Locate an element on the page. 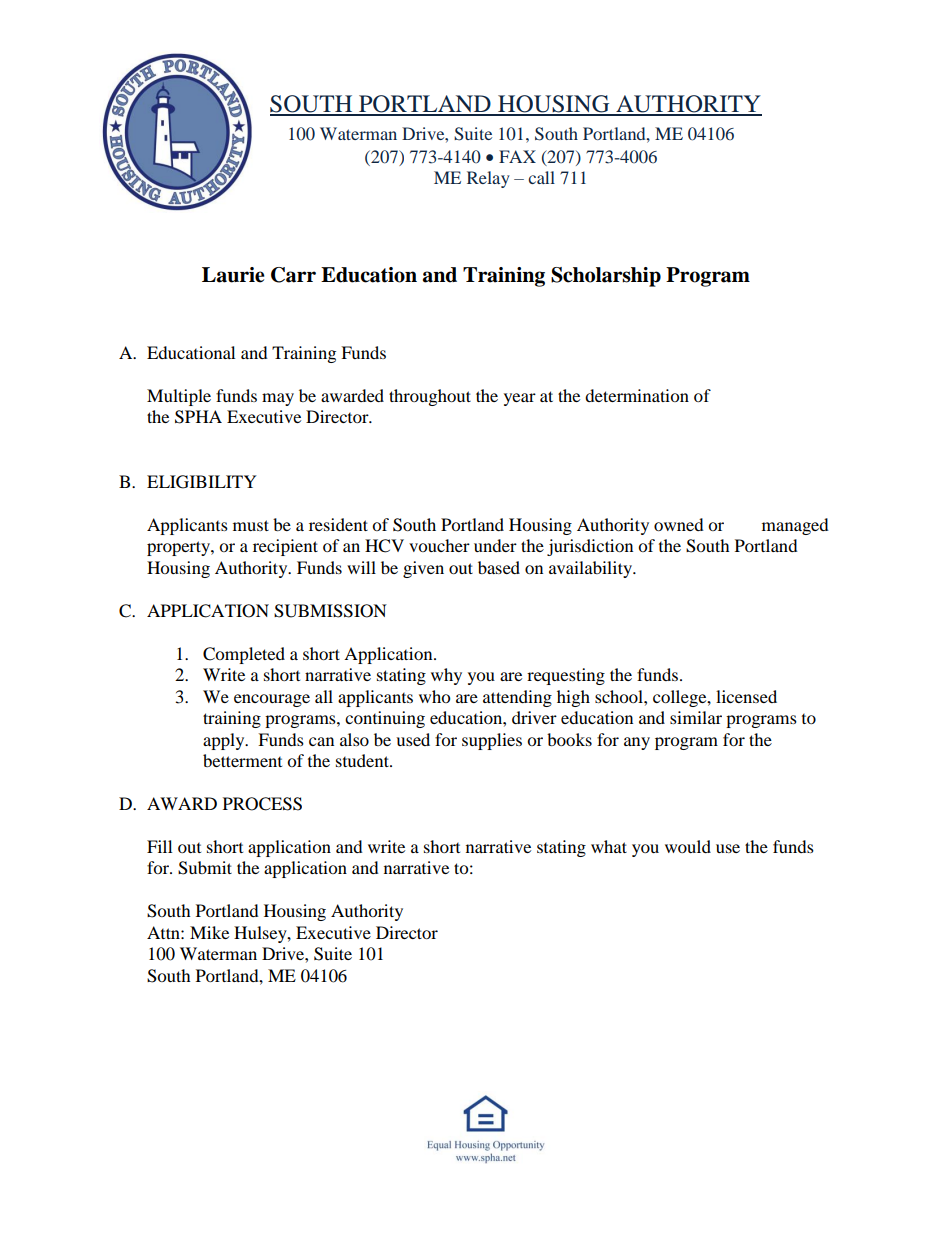 Image resolution: width=952 pixels, height=1233 pixels. may is located at coordinates (278, 399).
